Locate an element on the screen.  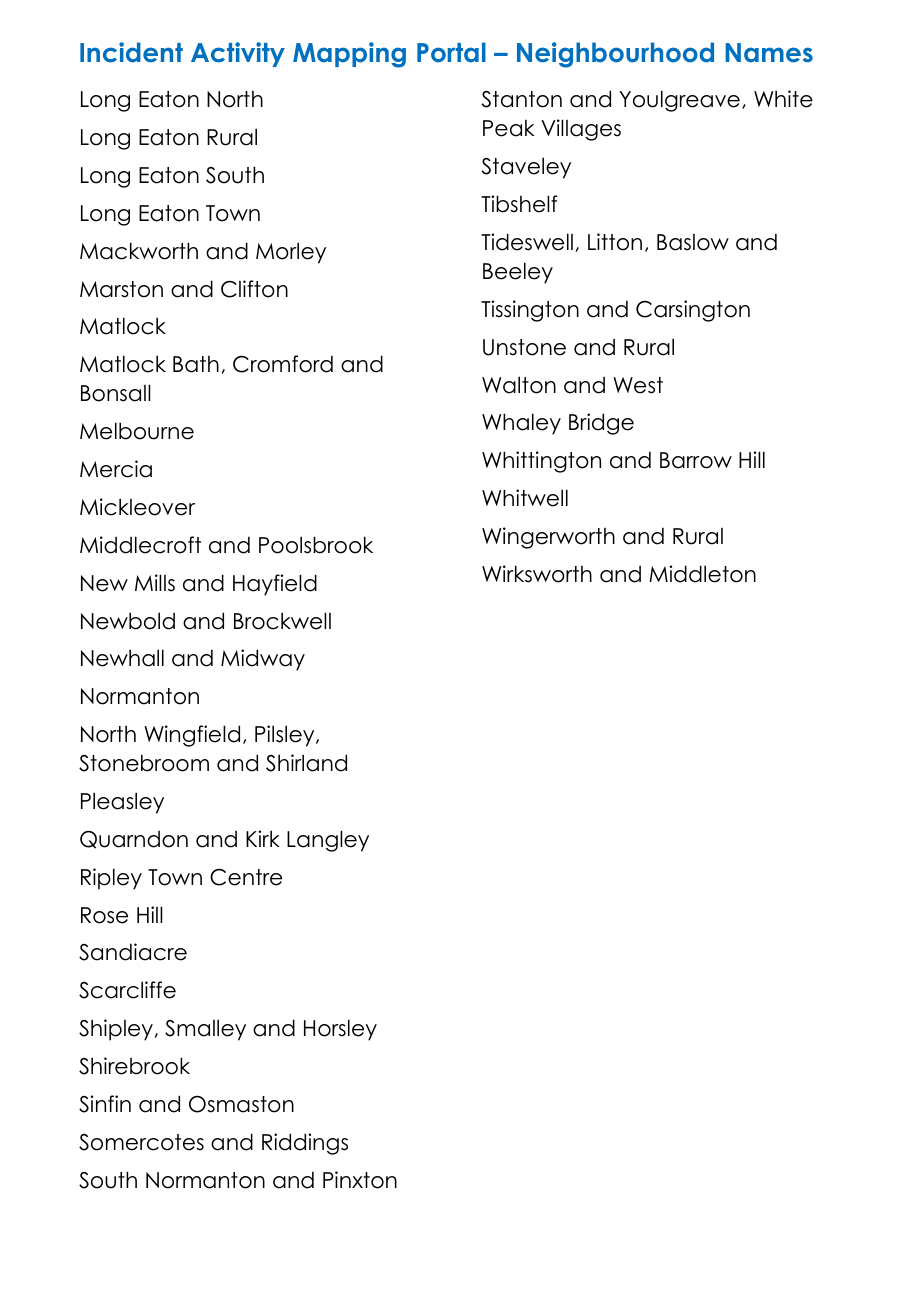
Mills is located at coordinates (155, 583).
